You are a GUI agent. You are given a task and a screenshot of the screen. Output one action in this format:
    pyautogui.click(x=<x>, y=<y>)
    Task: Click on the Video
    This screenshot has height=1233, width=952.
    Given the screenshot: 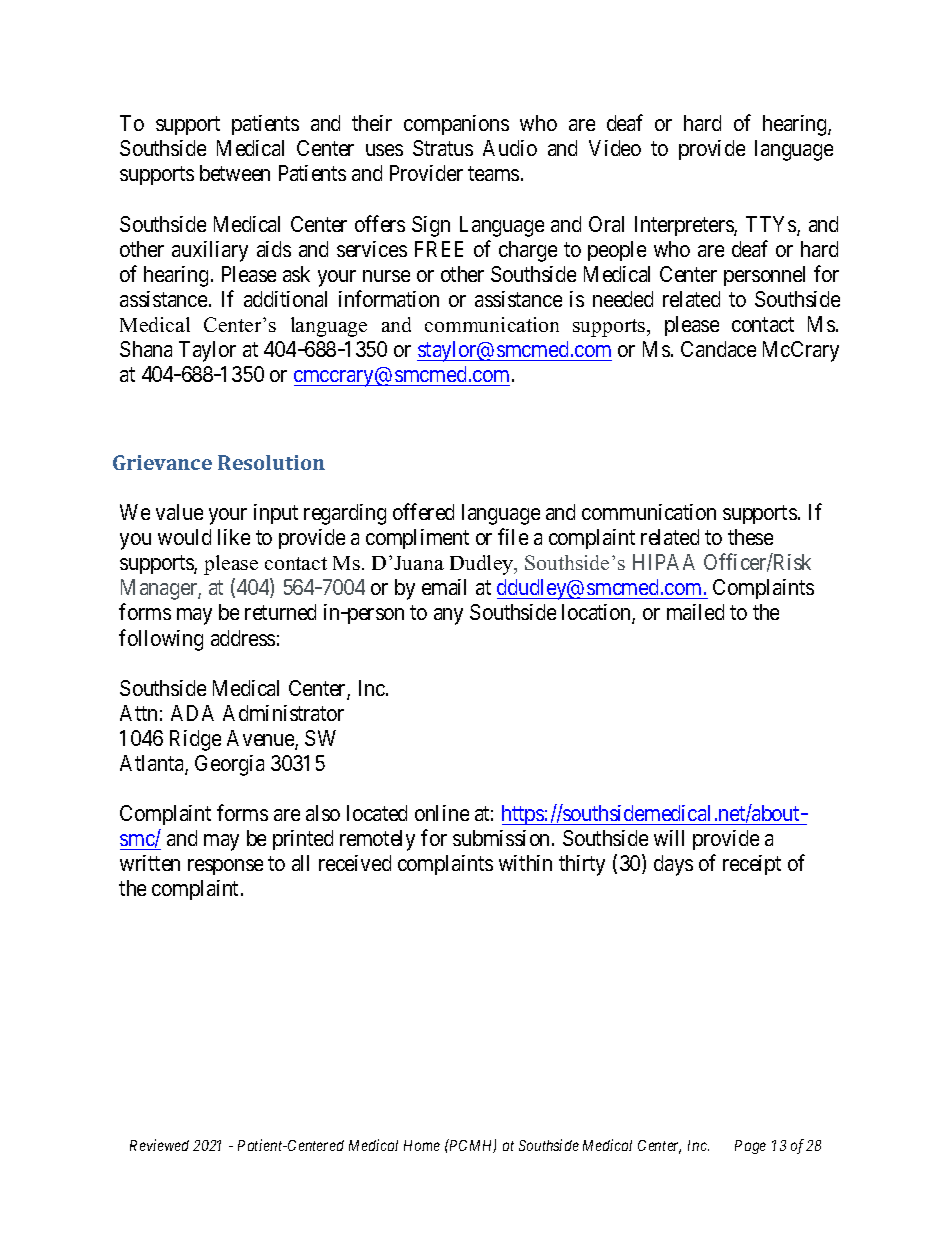 What is the action you would take?
    pyautogui.click(x=615, y=148)
